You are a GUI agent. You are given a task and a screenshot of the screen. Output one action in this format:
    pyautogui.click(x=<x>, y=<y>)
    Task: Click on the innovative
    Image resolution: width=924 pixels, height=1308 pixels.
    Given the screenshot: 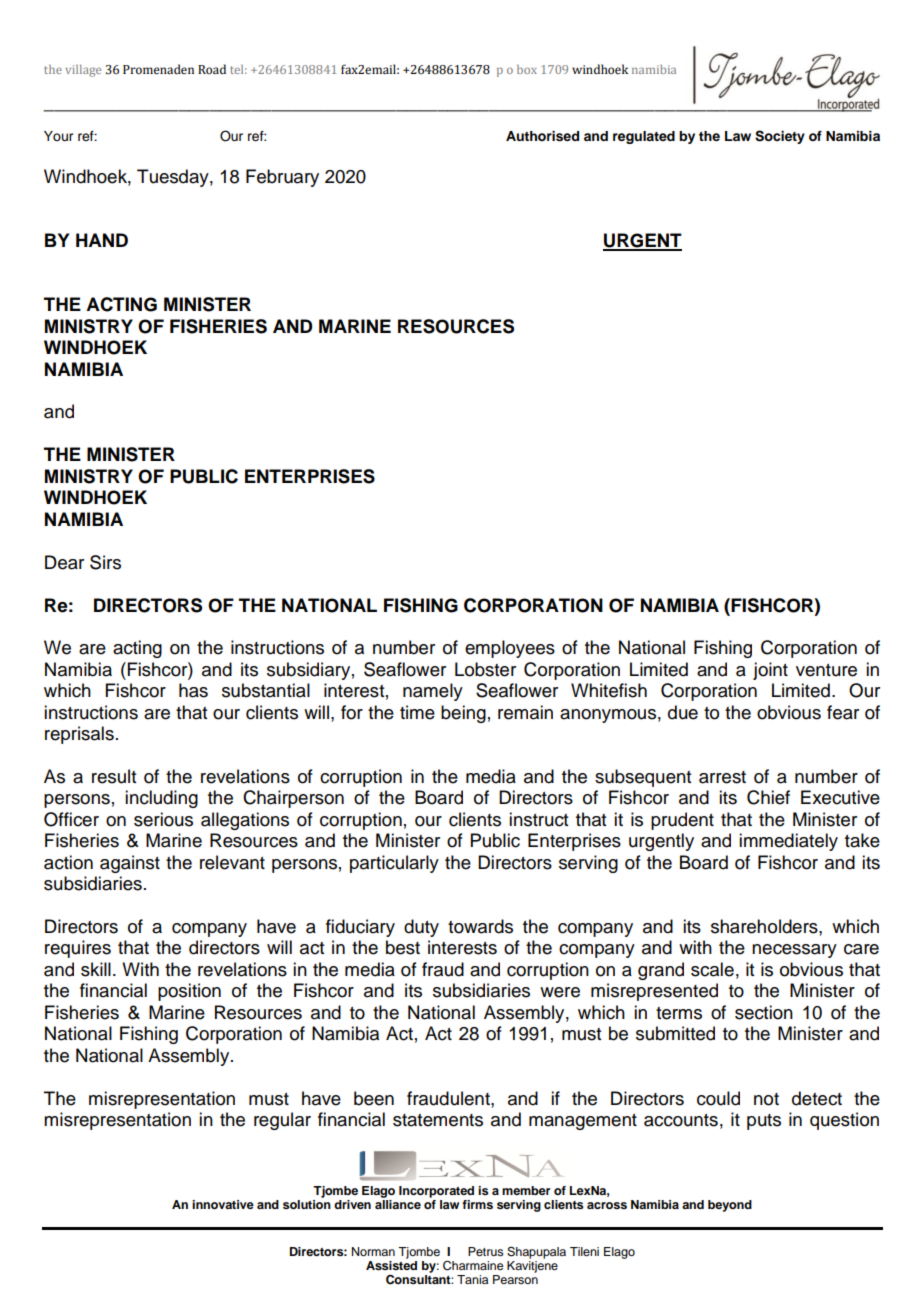 What is the action you would take?
    pyautogui.click(x=223, y=1204)
